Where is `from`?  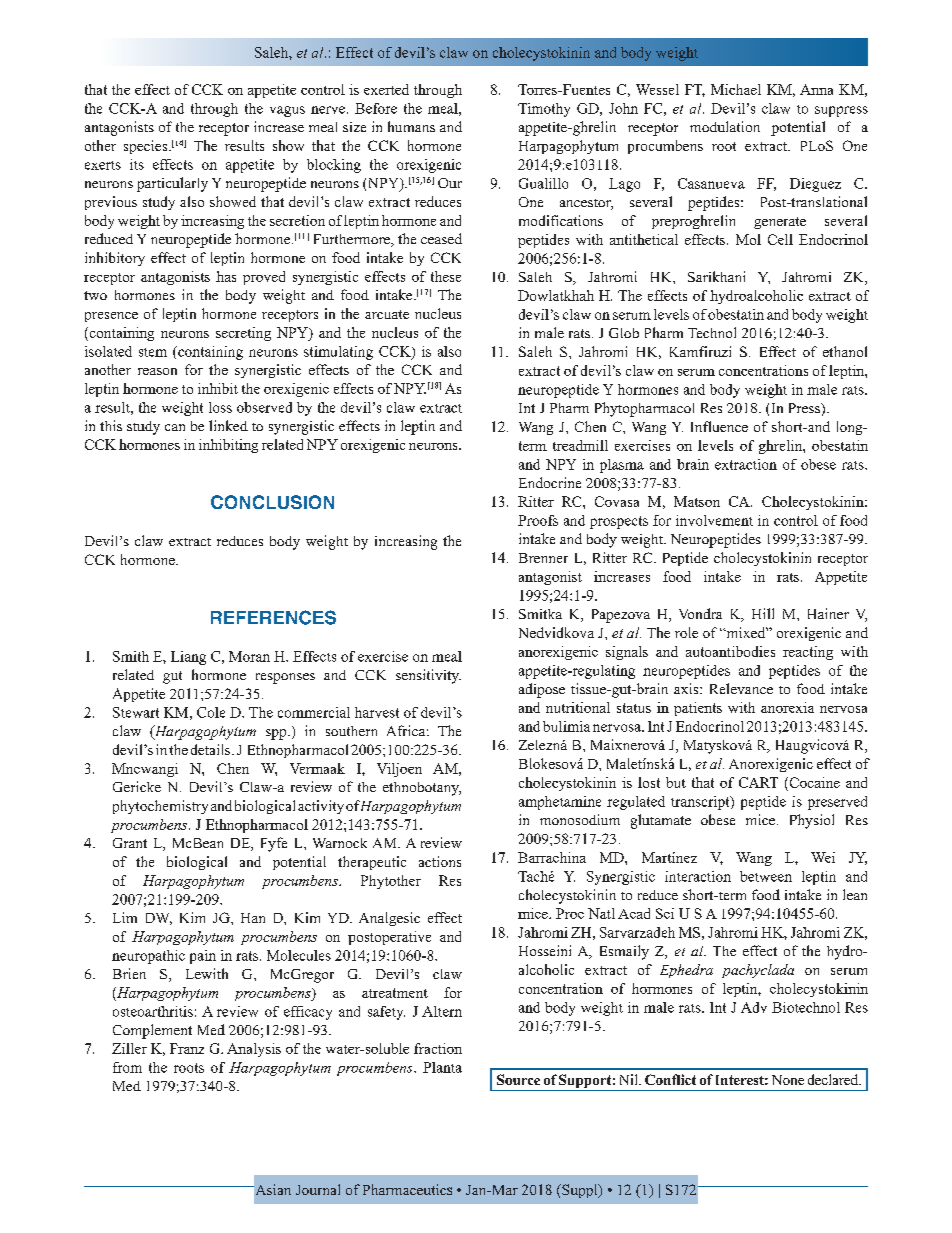 from is located at coordinates (127, 1067).
